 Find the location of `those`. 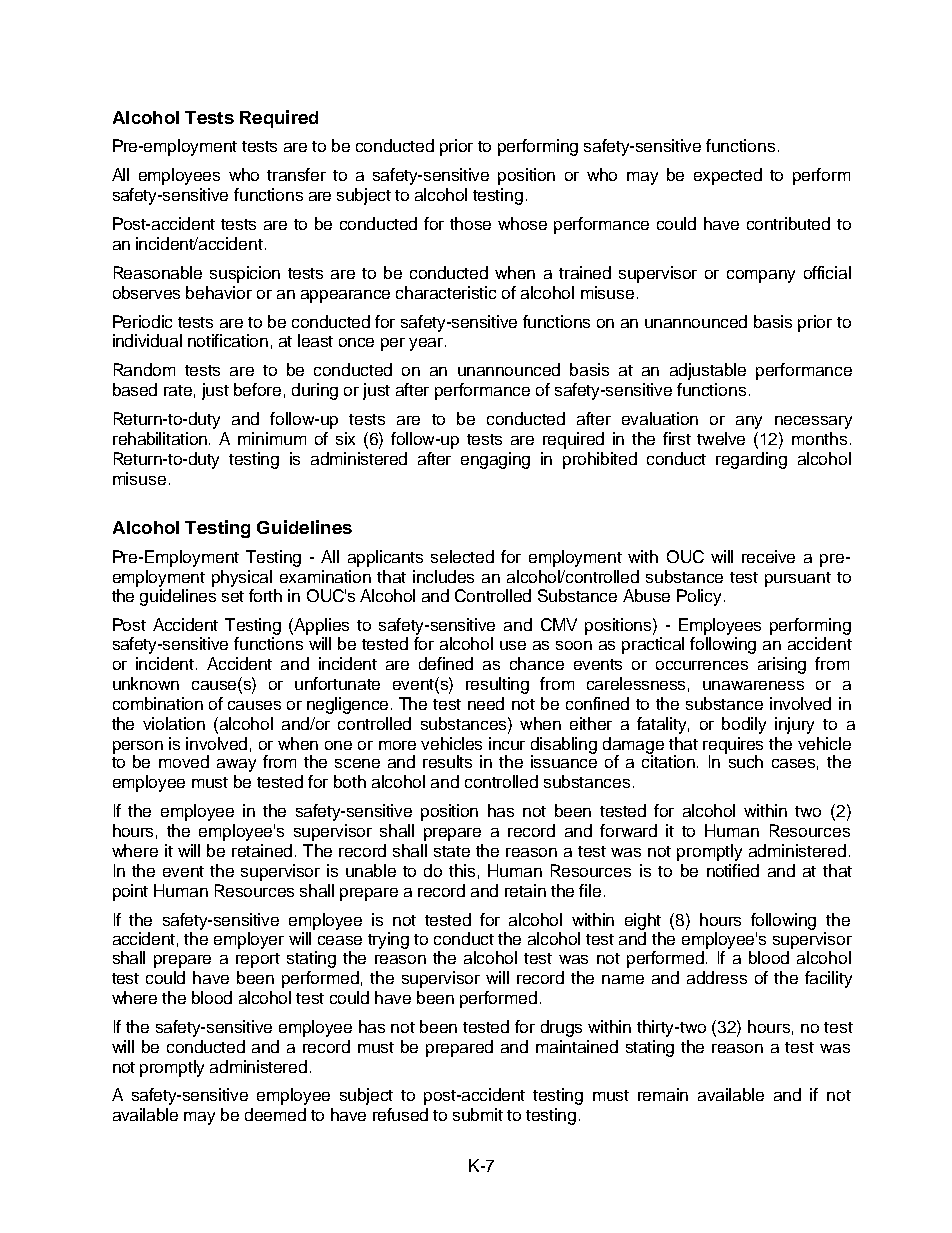

those is located at coordinates (470, 223).
